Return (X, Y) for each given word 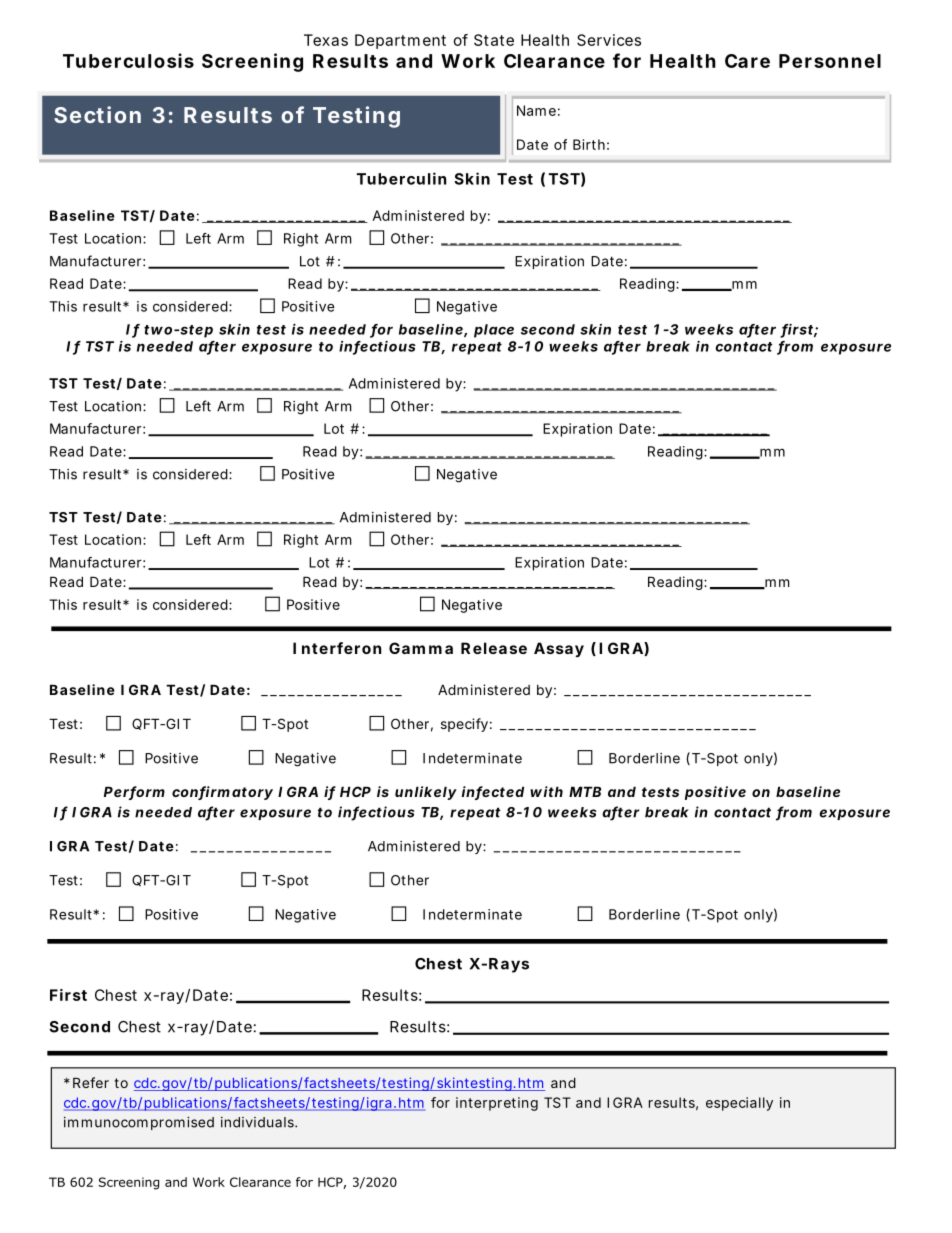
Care (747, 61)
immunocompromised (139, 1123)
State (494, 40)
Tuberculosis (128, 60)
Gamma (421, 648)
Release (494, 648)
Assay (559, 649)
